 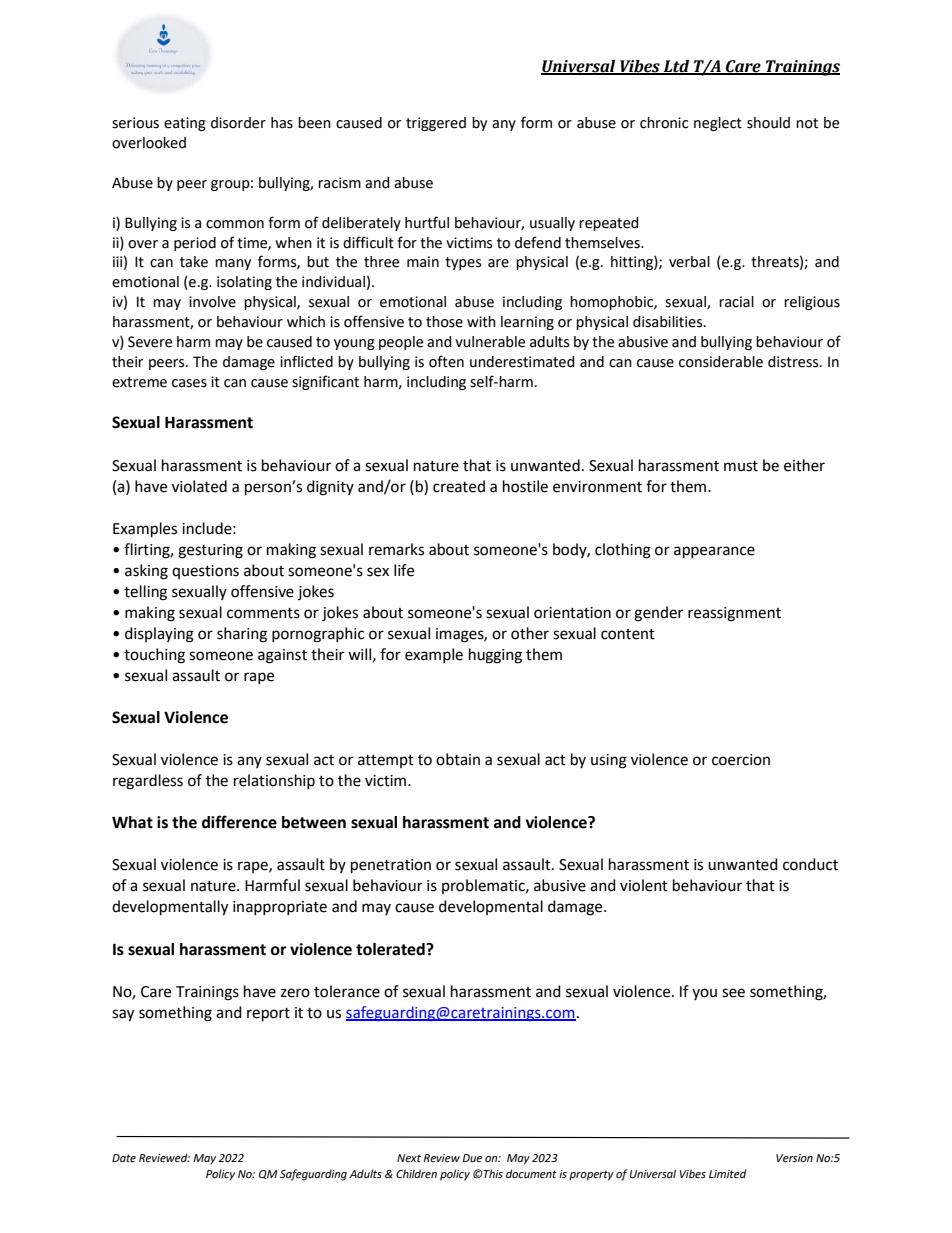 I want to click on Due, so click(x=472, y=1158).
